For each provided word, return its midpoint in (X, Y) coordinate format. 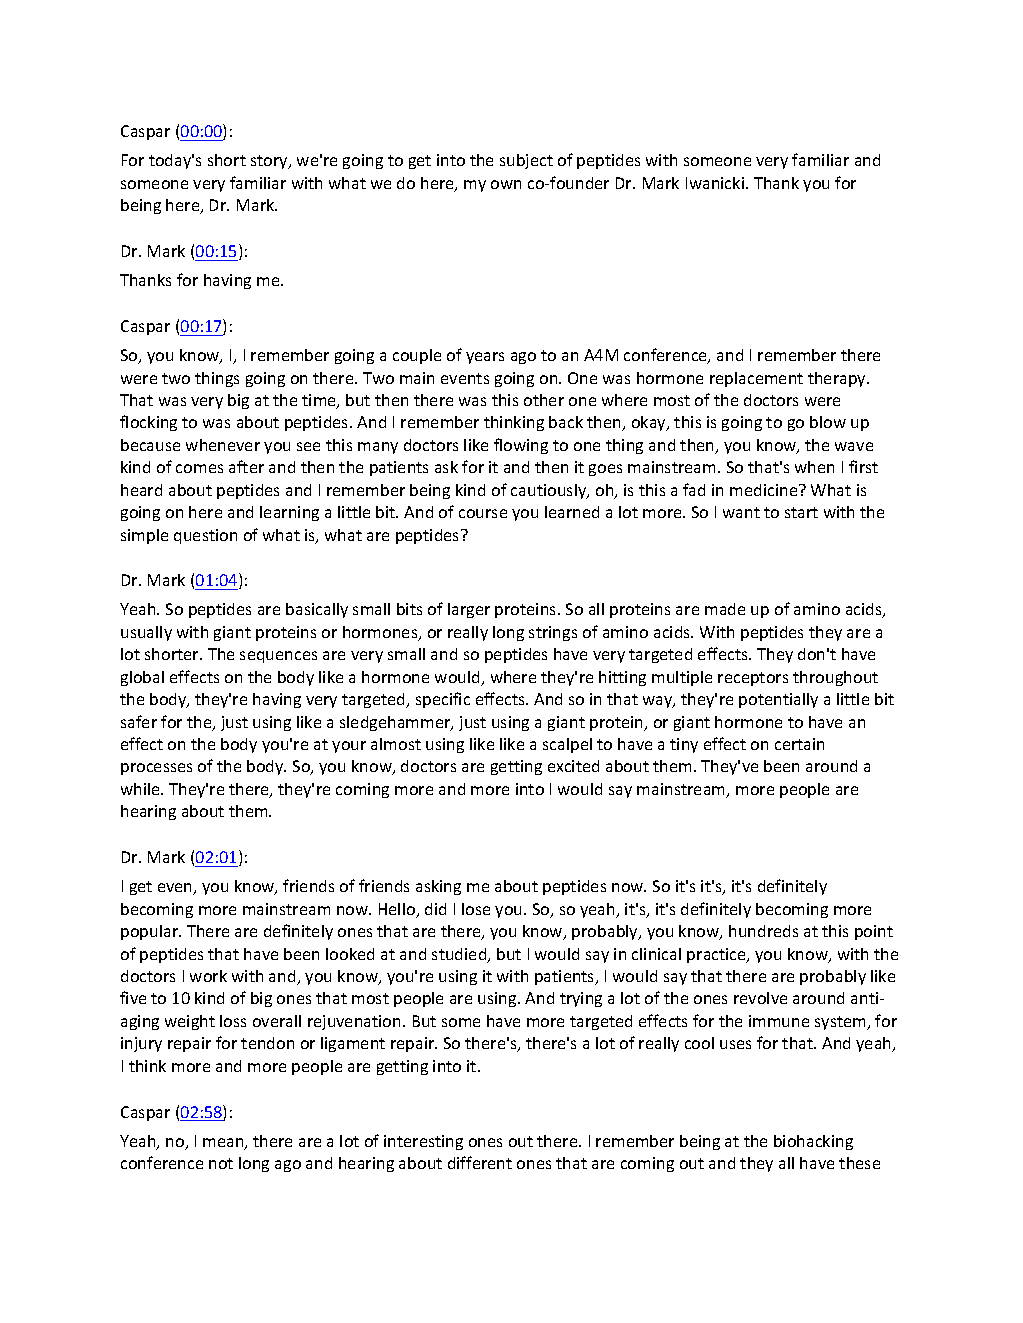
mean (224, 1144)
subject (526, 161)
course (483, 513)
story (270, 162)
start (801, 512)
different (480, 1162)
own (506, 184)
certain (799, 744)
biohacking (813, 1142)
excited (573, 766)
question (205, 536)
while (141, 789)
